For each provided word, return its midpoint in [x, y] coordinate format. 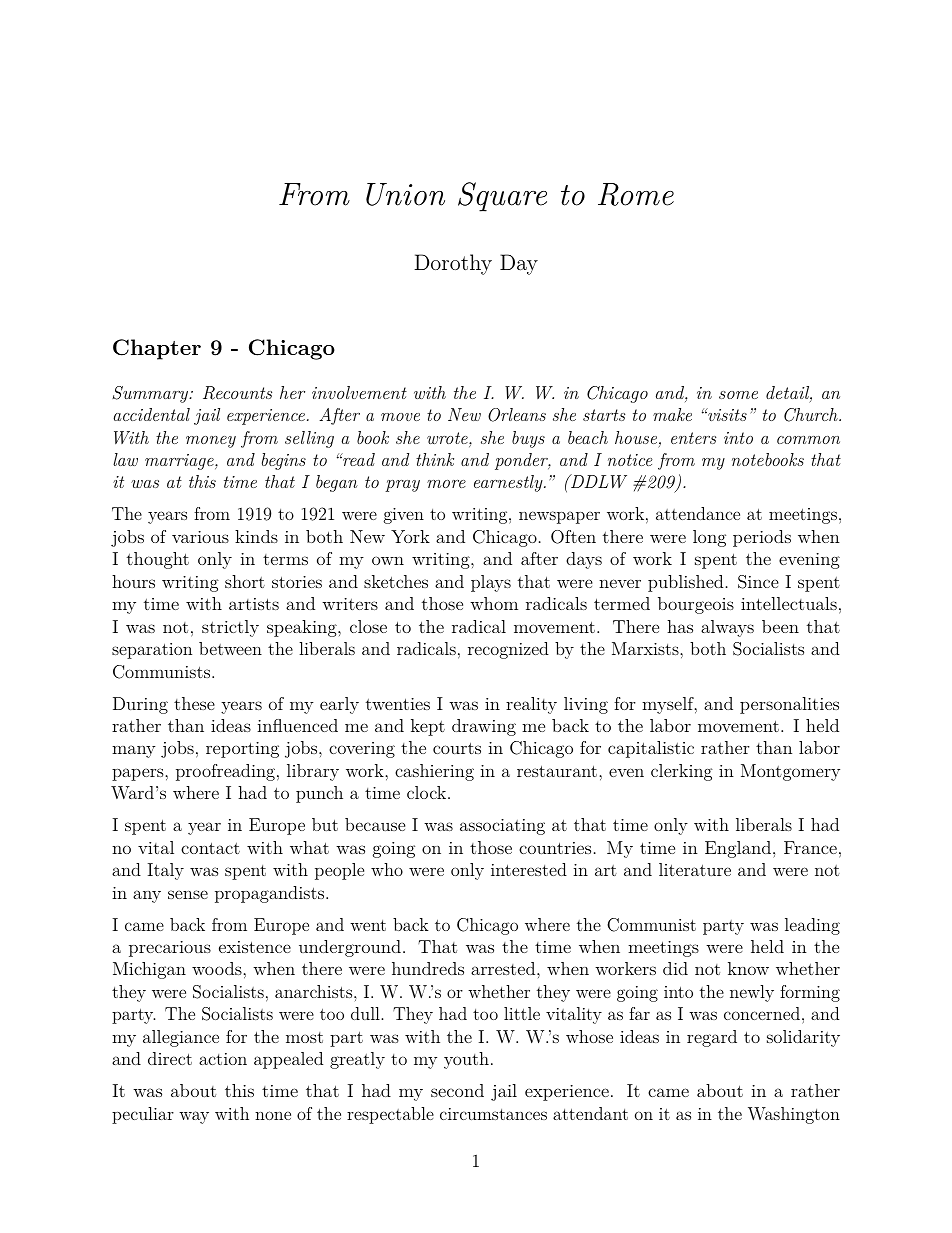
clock [428, 792]
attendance [698, 513]
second [457, 1090]
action [223, 1059]
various [200, 537]
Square [502, 197]
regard [712, 1038]
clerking [682, 772]
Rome [636, 194]
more [446, 484]
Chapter [157, 349]
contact [210, 848]
